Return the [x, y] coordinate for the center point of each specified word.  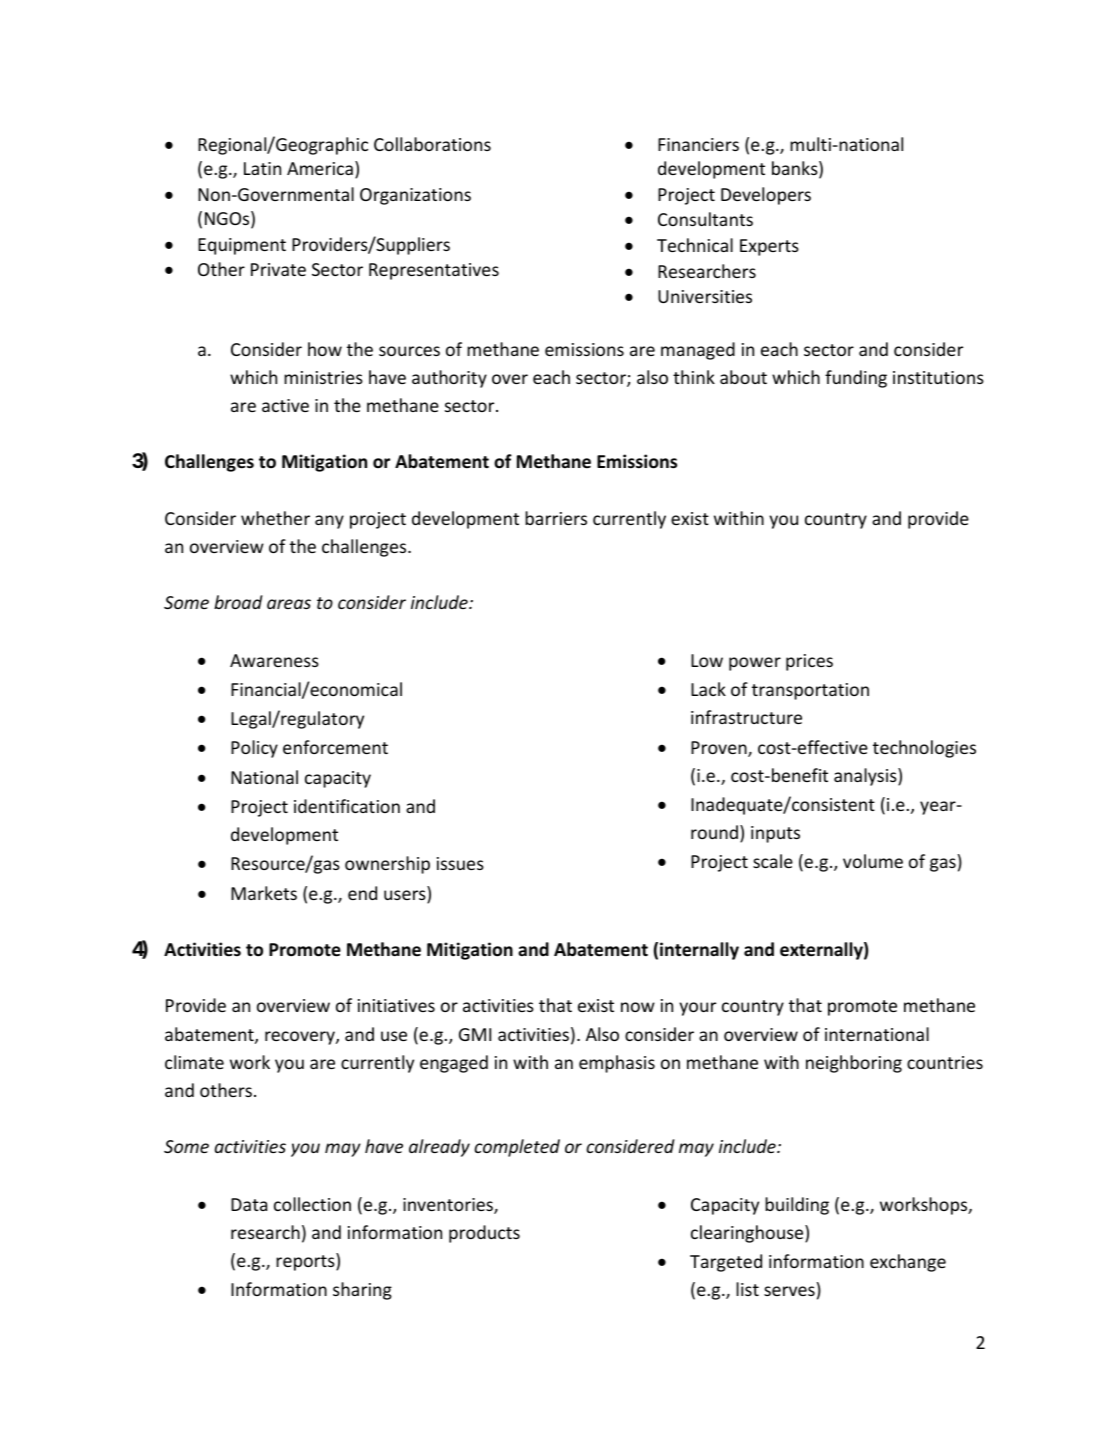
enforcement [335, 747]
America [320, 168]
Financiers [698, 144]
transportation [810, 691]
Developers [766, 196]
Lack [708, 689]
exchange [908, 1263]
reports [306, 1262]
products [484, 1234]
